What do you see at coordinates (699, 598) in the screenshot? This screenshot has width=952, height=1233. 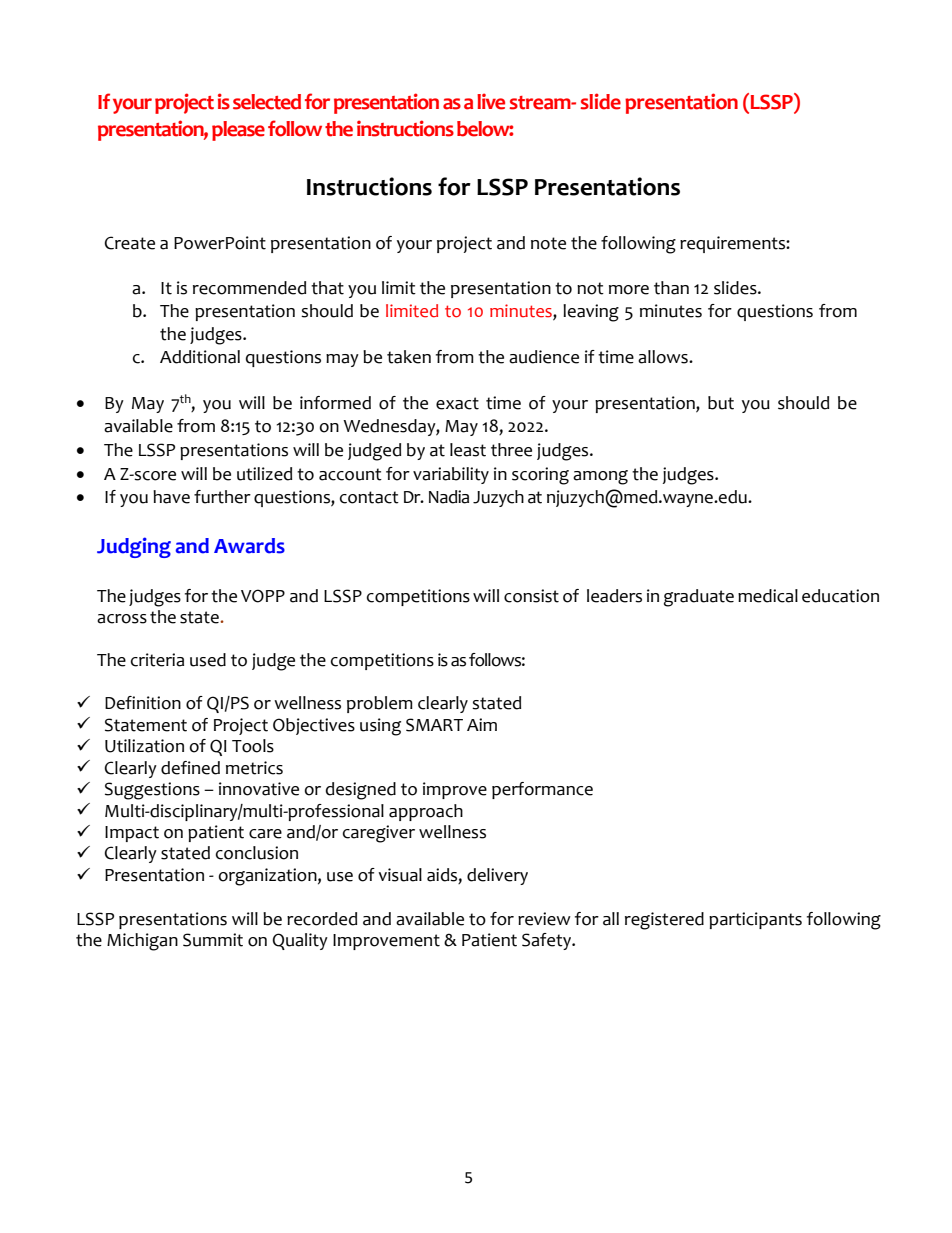 I see `graduate` at bounding box center [699, 598].
